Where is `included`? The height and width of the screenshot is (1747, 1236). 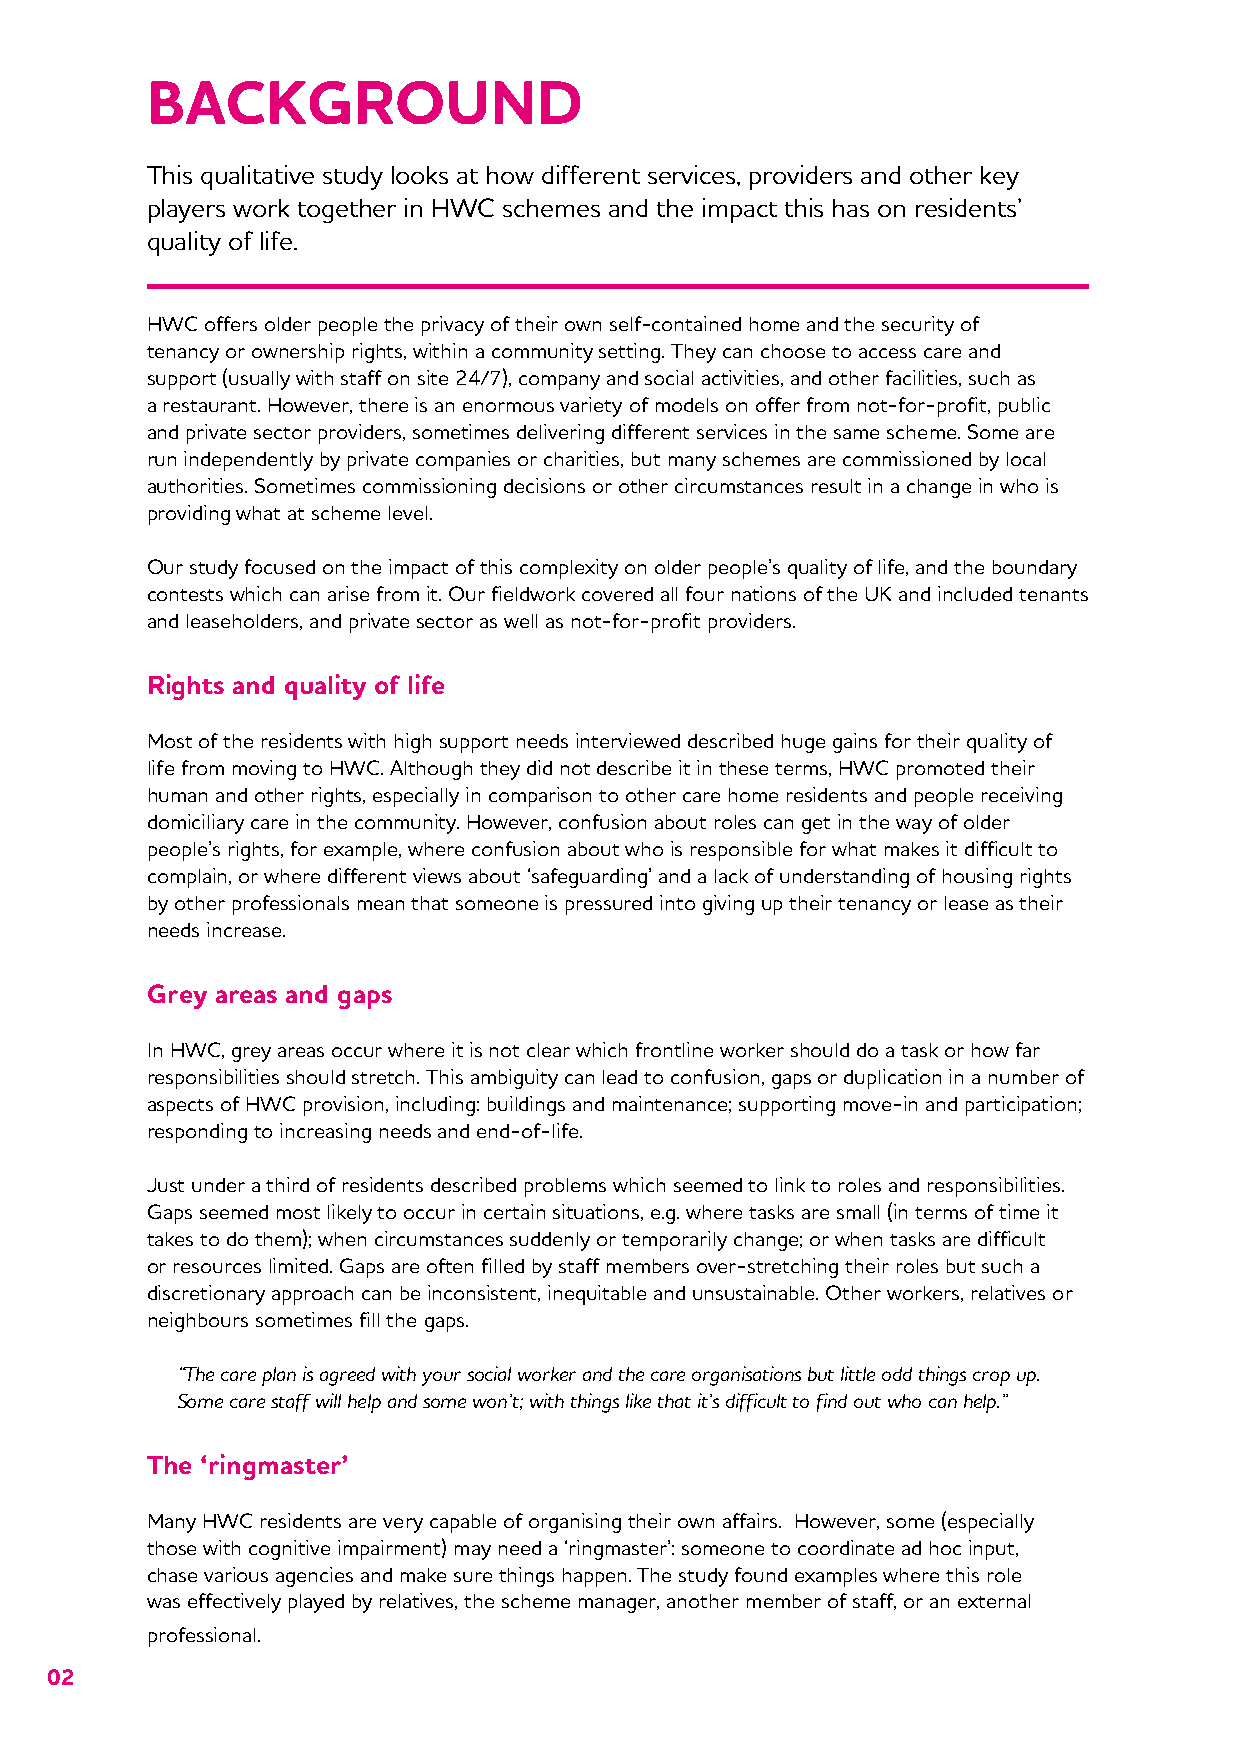
included is located at coordinates (975, 593).
